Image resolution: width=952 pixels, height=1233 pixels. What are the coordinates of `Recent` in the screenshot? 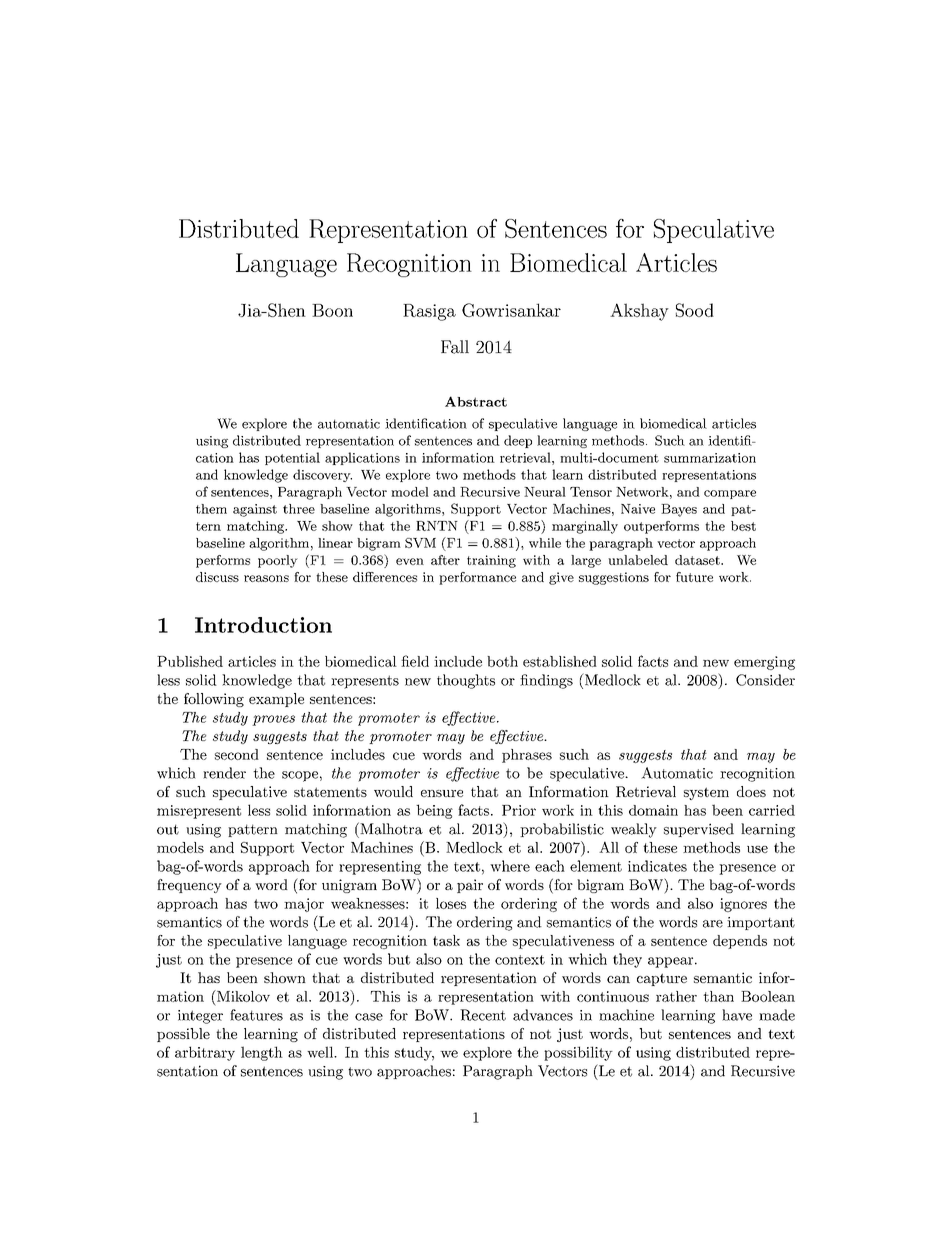 It's located at (483, 1015).
